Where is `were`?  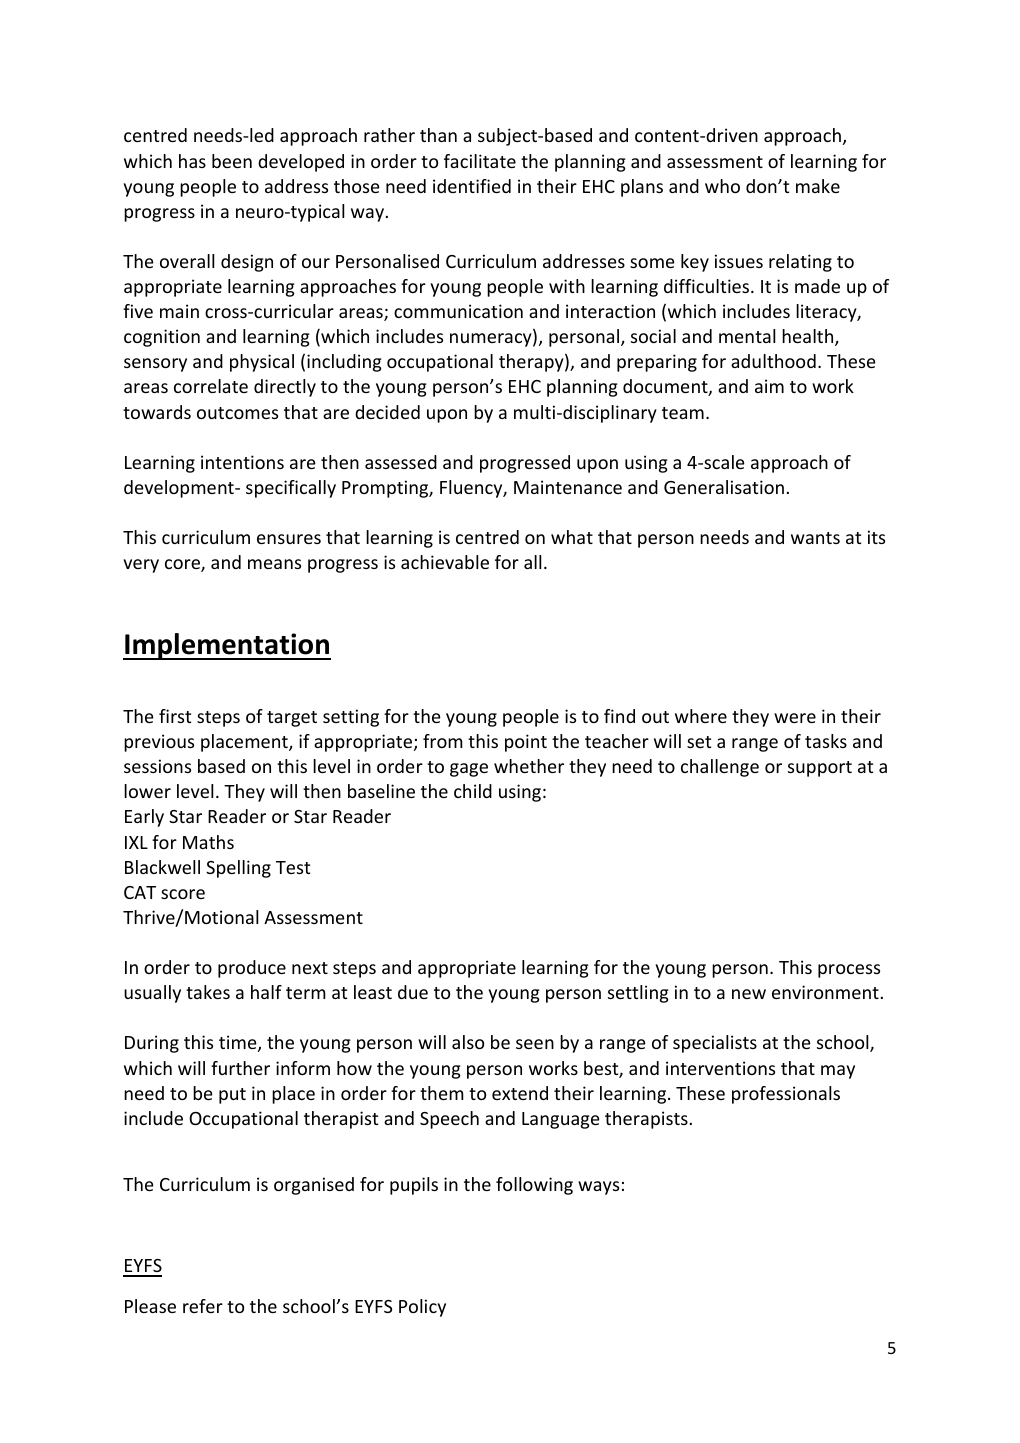 were is located at coordinates (795, 718).
